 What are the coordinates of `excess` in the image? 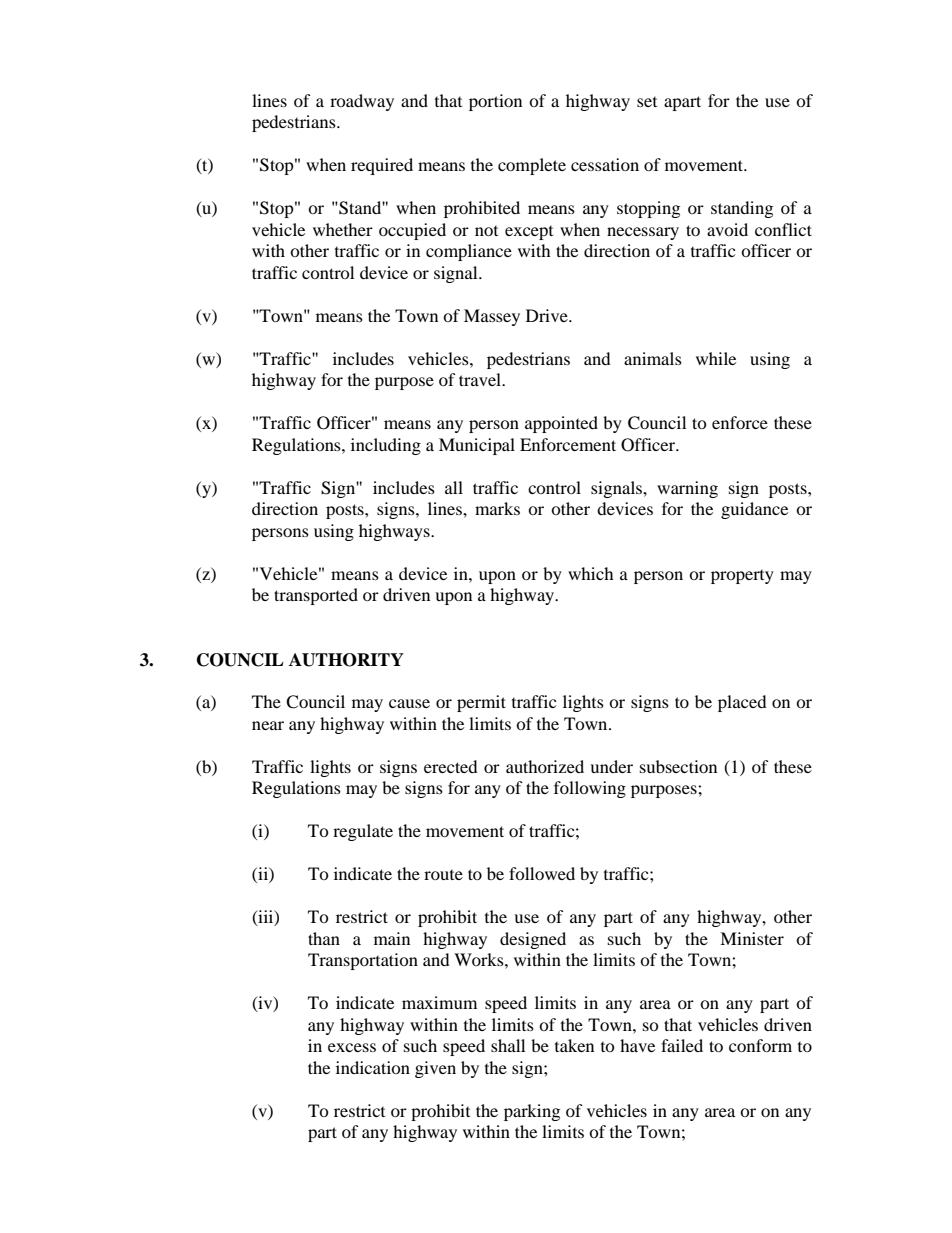 It's located at (352, 1047).
